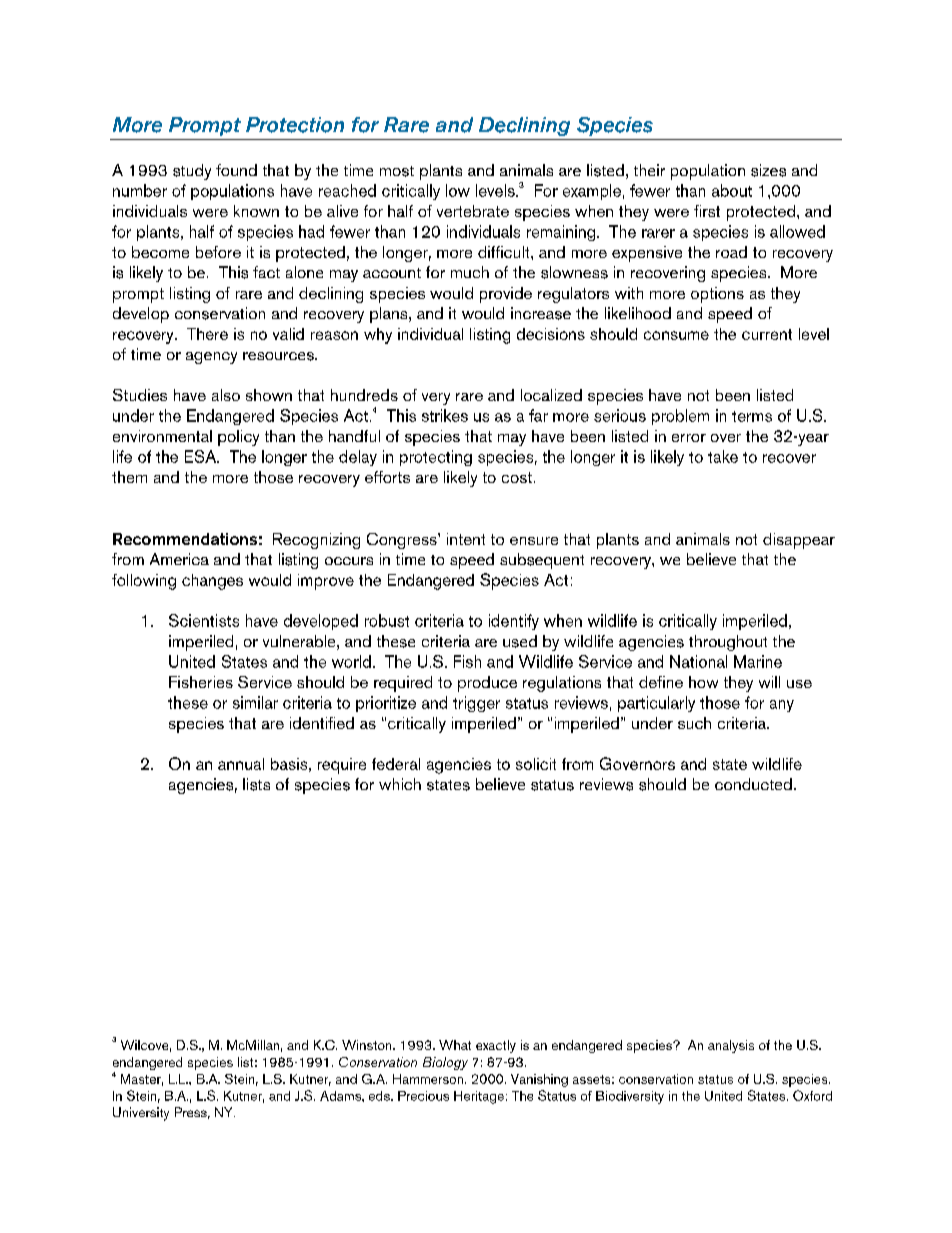 Image resolution: width=952 pixels, height=1233 pixels. What do you see at coordinates (192, 172) in the page?
I see `study` at bounding box center [192, 172].
